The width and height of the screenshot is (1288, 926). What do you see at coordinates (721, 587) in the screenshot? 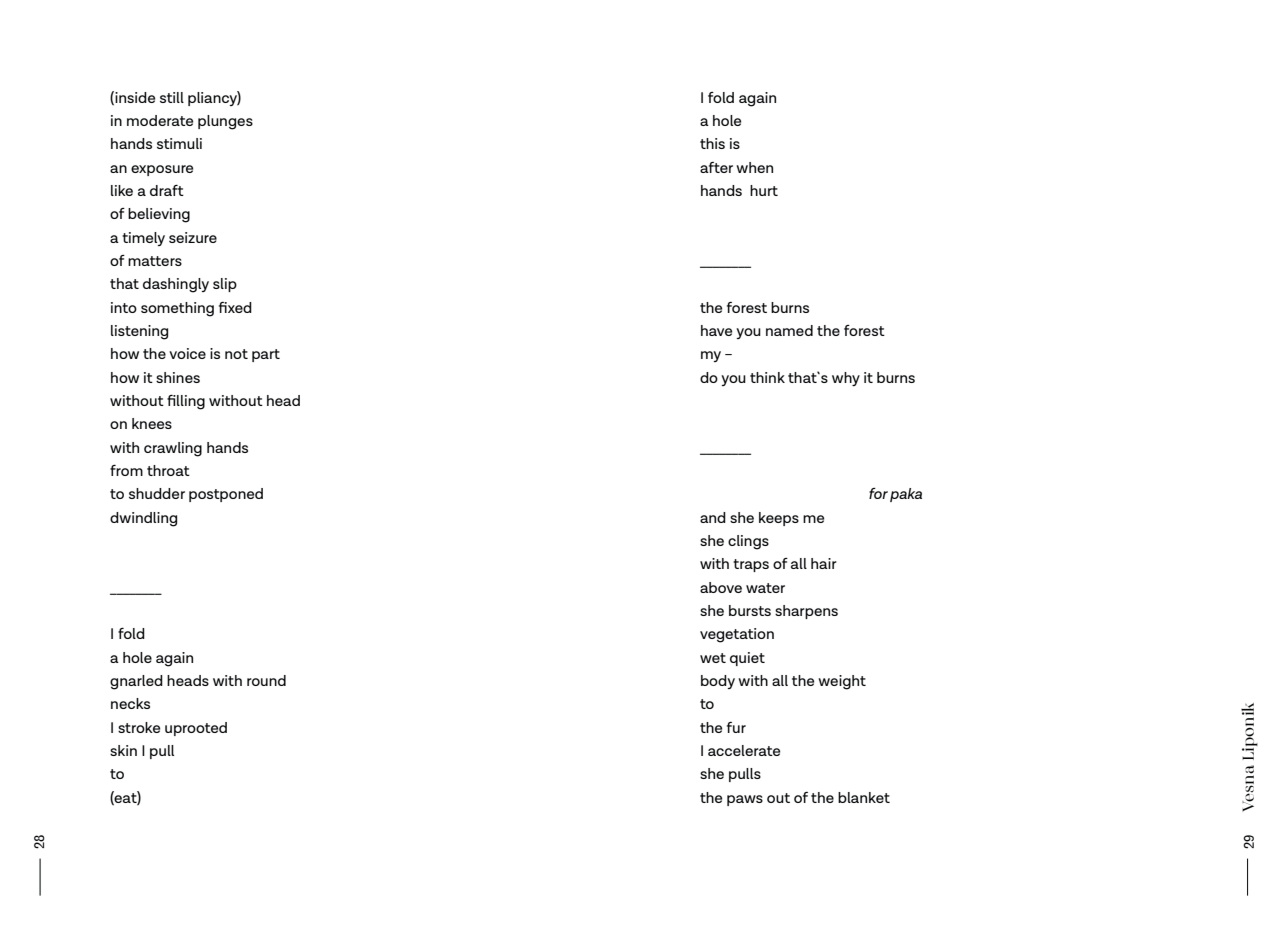
I see `above` at bounding box center [721, 587].
